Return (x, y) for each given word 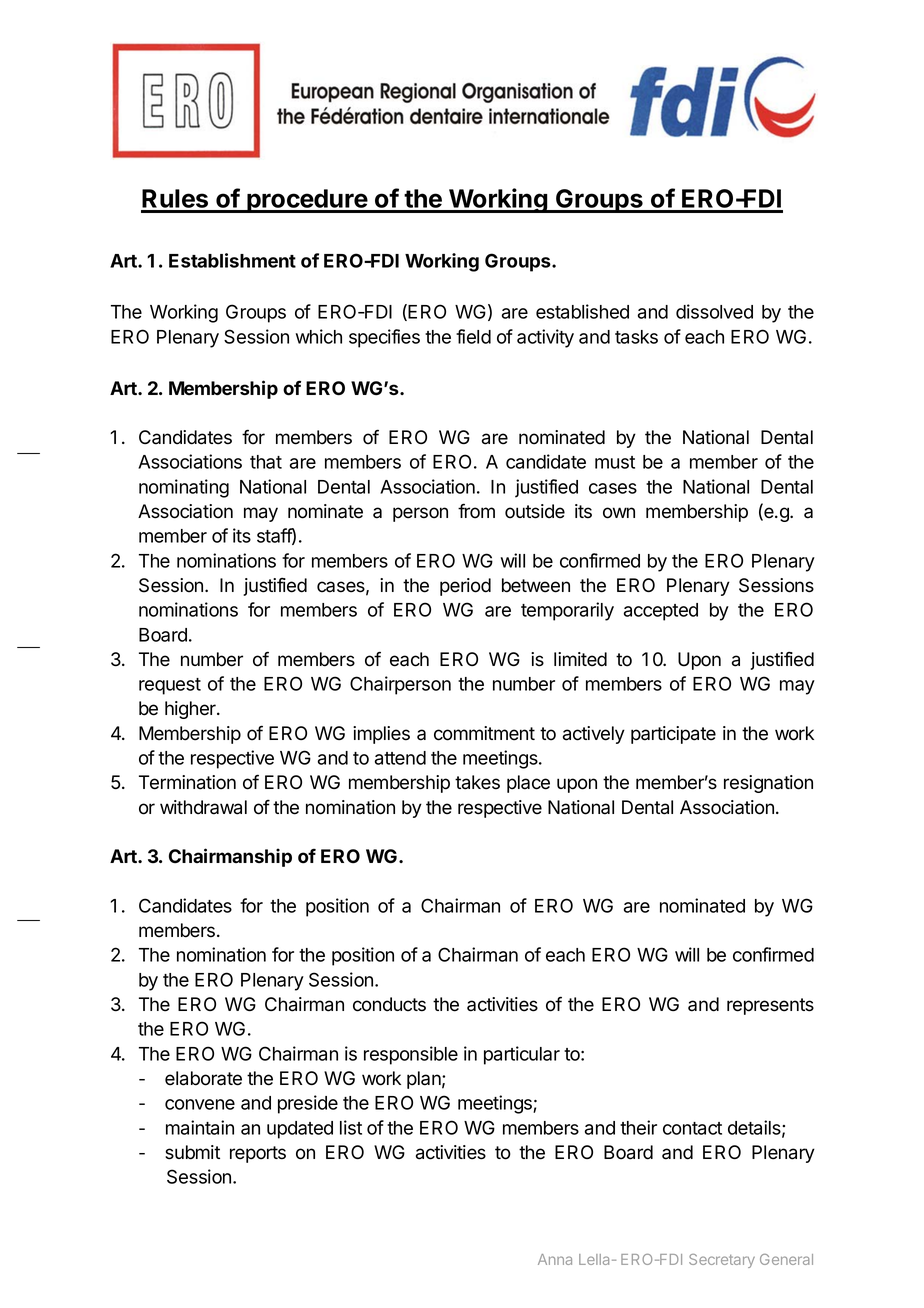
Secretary (722, 1261)
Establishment (232, 260)
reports (258, 1154)
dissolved (714, 311)
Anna (555, 1259)
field (473, 336)
